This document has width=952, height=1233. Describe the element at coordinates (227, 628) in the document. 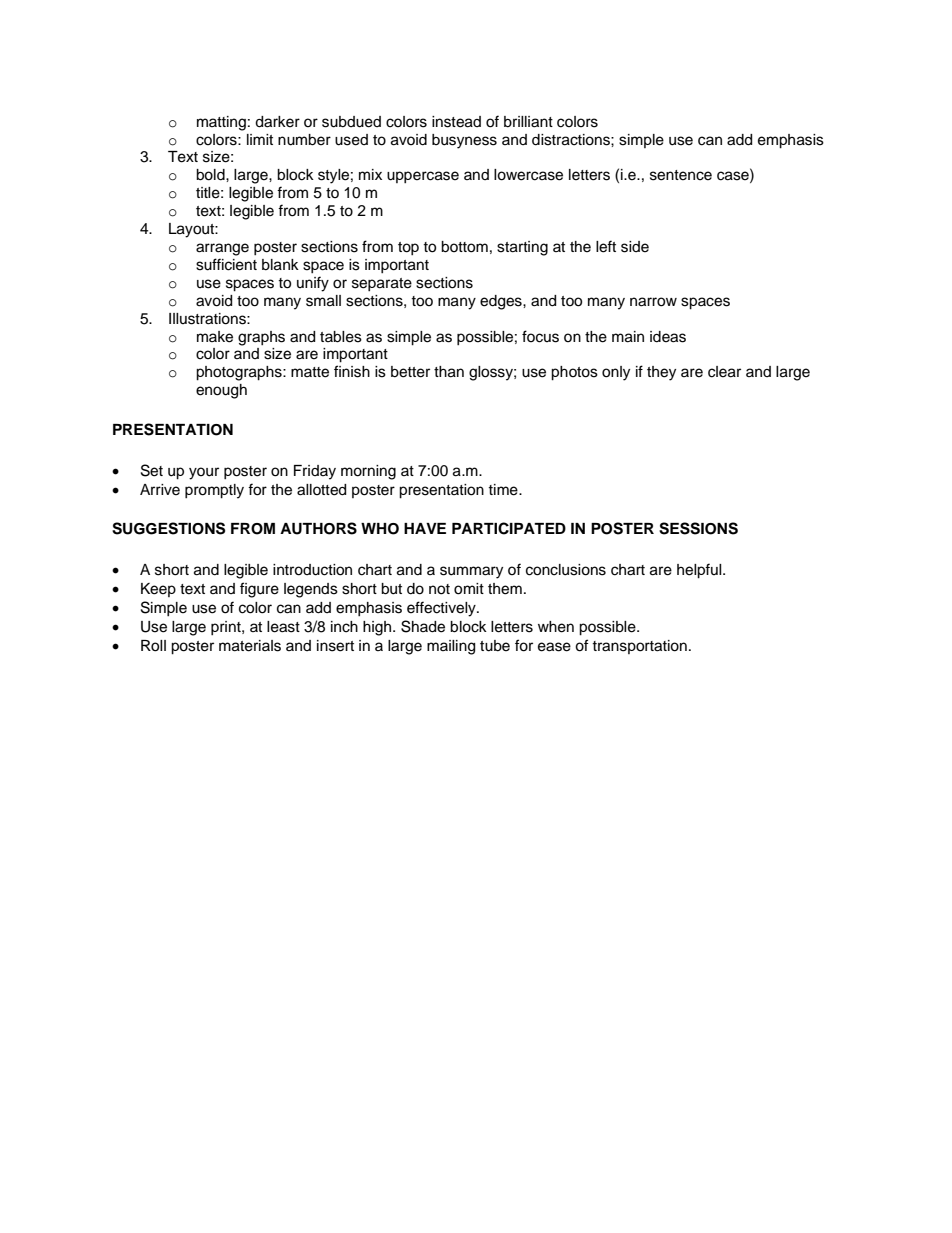

I see `print` at that location.
